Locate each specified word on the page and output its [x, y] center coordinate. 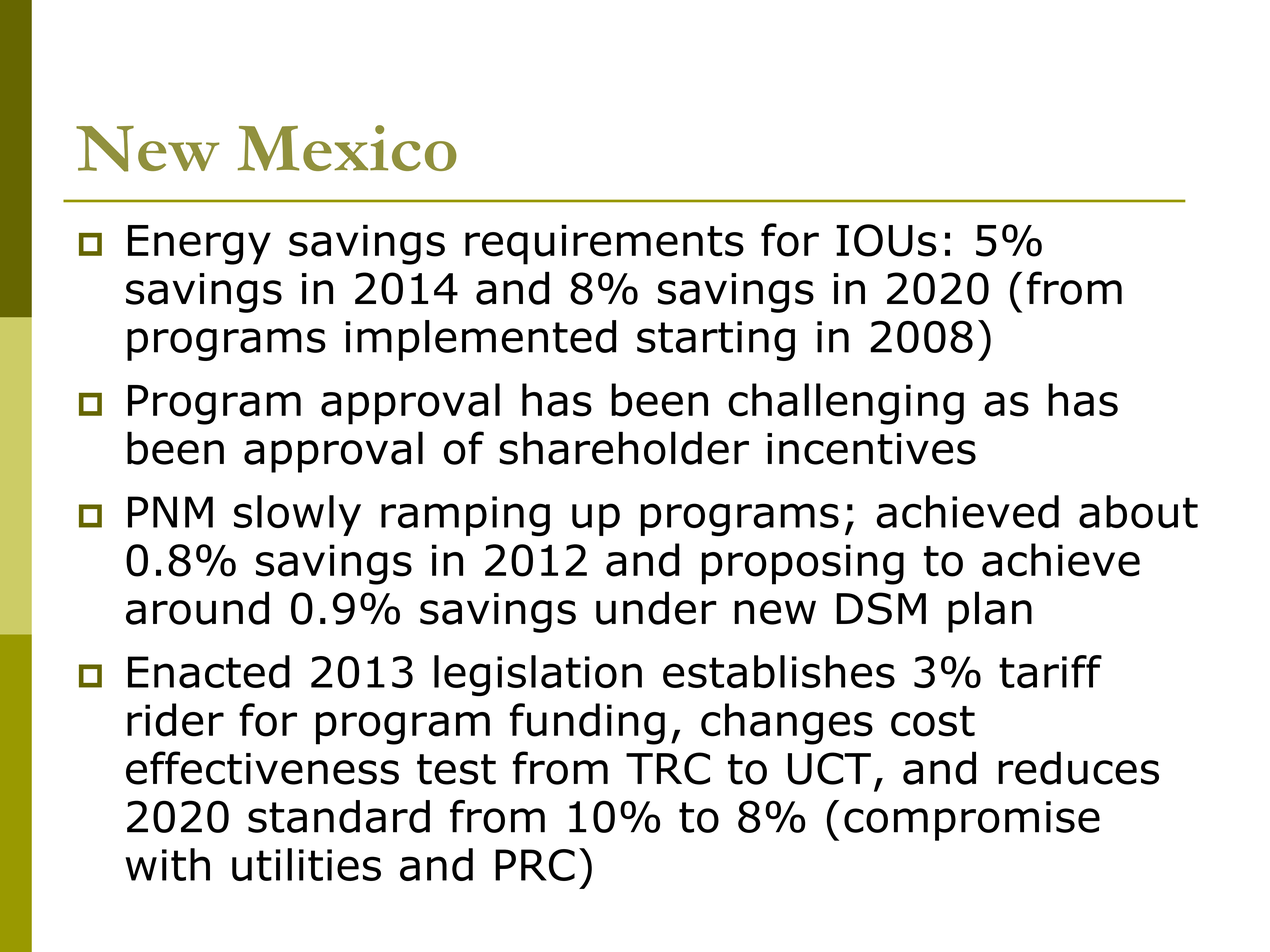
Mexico [347, 148]
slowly [297, 515]
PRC [535, 865]
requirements [604, 244]
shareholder [624, 448]
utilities [306, 864]
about [1138, 511]
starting [716, 341]
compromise [972, 821]
